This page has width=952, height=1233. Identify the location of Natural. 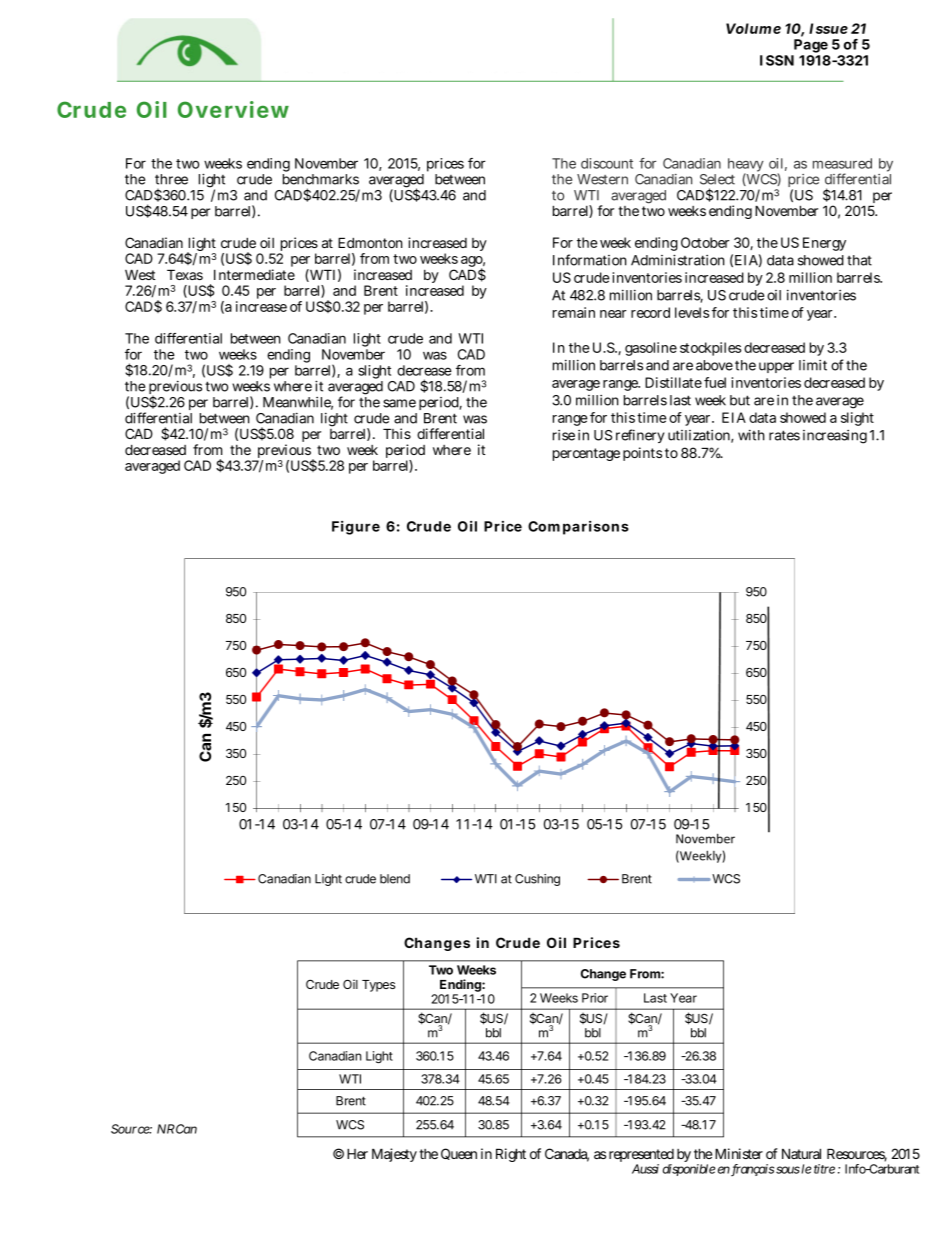
(801, 1153).
